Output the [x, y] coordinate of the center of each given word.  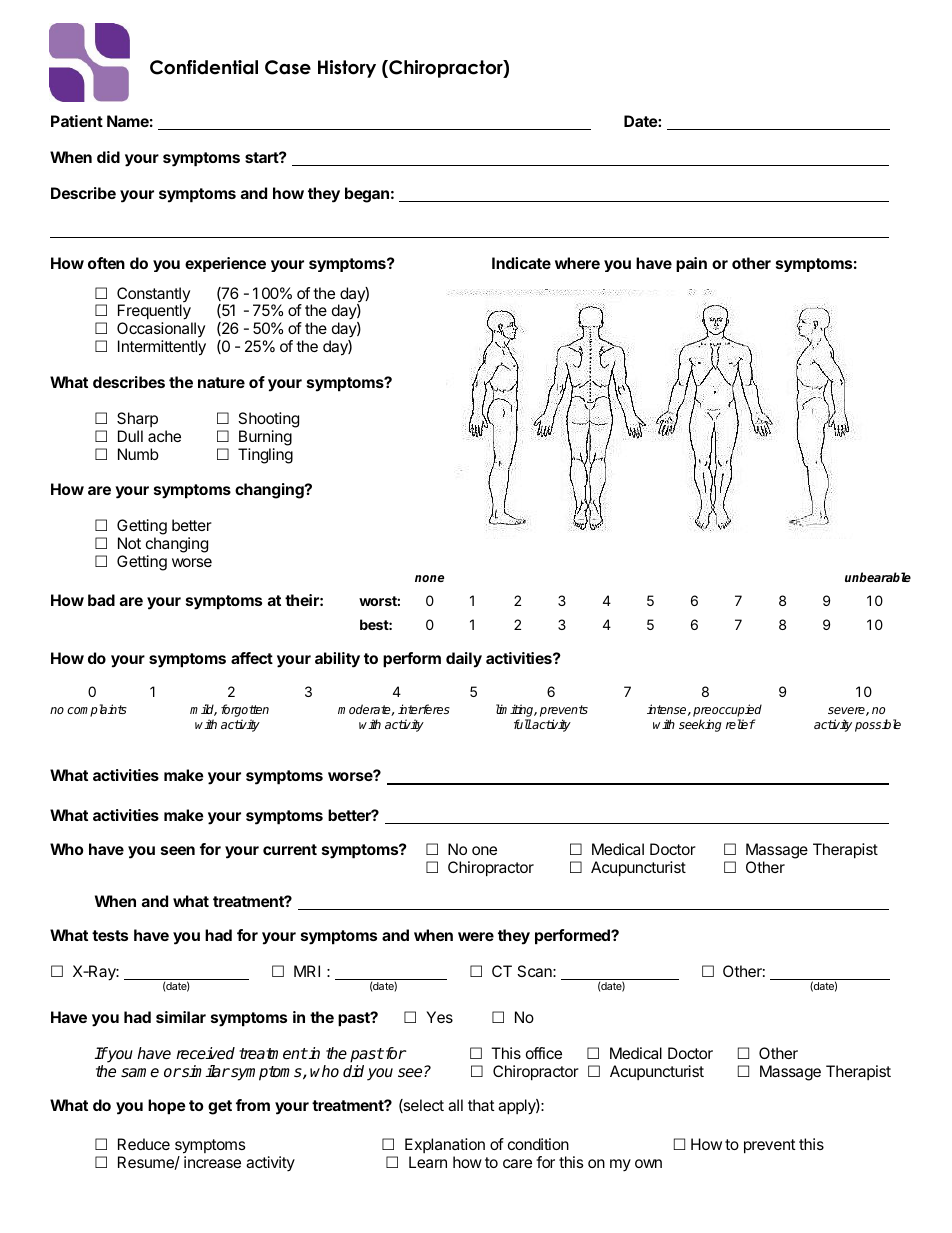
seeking [700, 725]
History [347, 69]
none [429, 578]
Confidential [204, 67]
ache [164, 436]
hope [167, 1107]
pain [691, 264]
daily [464, 660]
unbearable [878, 577]
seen [178, 850]
